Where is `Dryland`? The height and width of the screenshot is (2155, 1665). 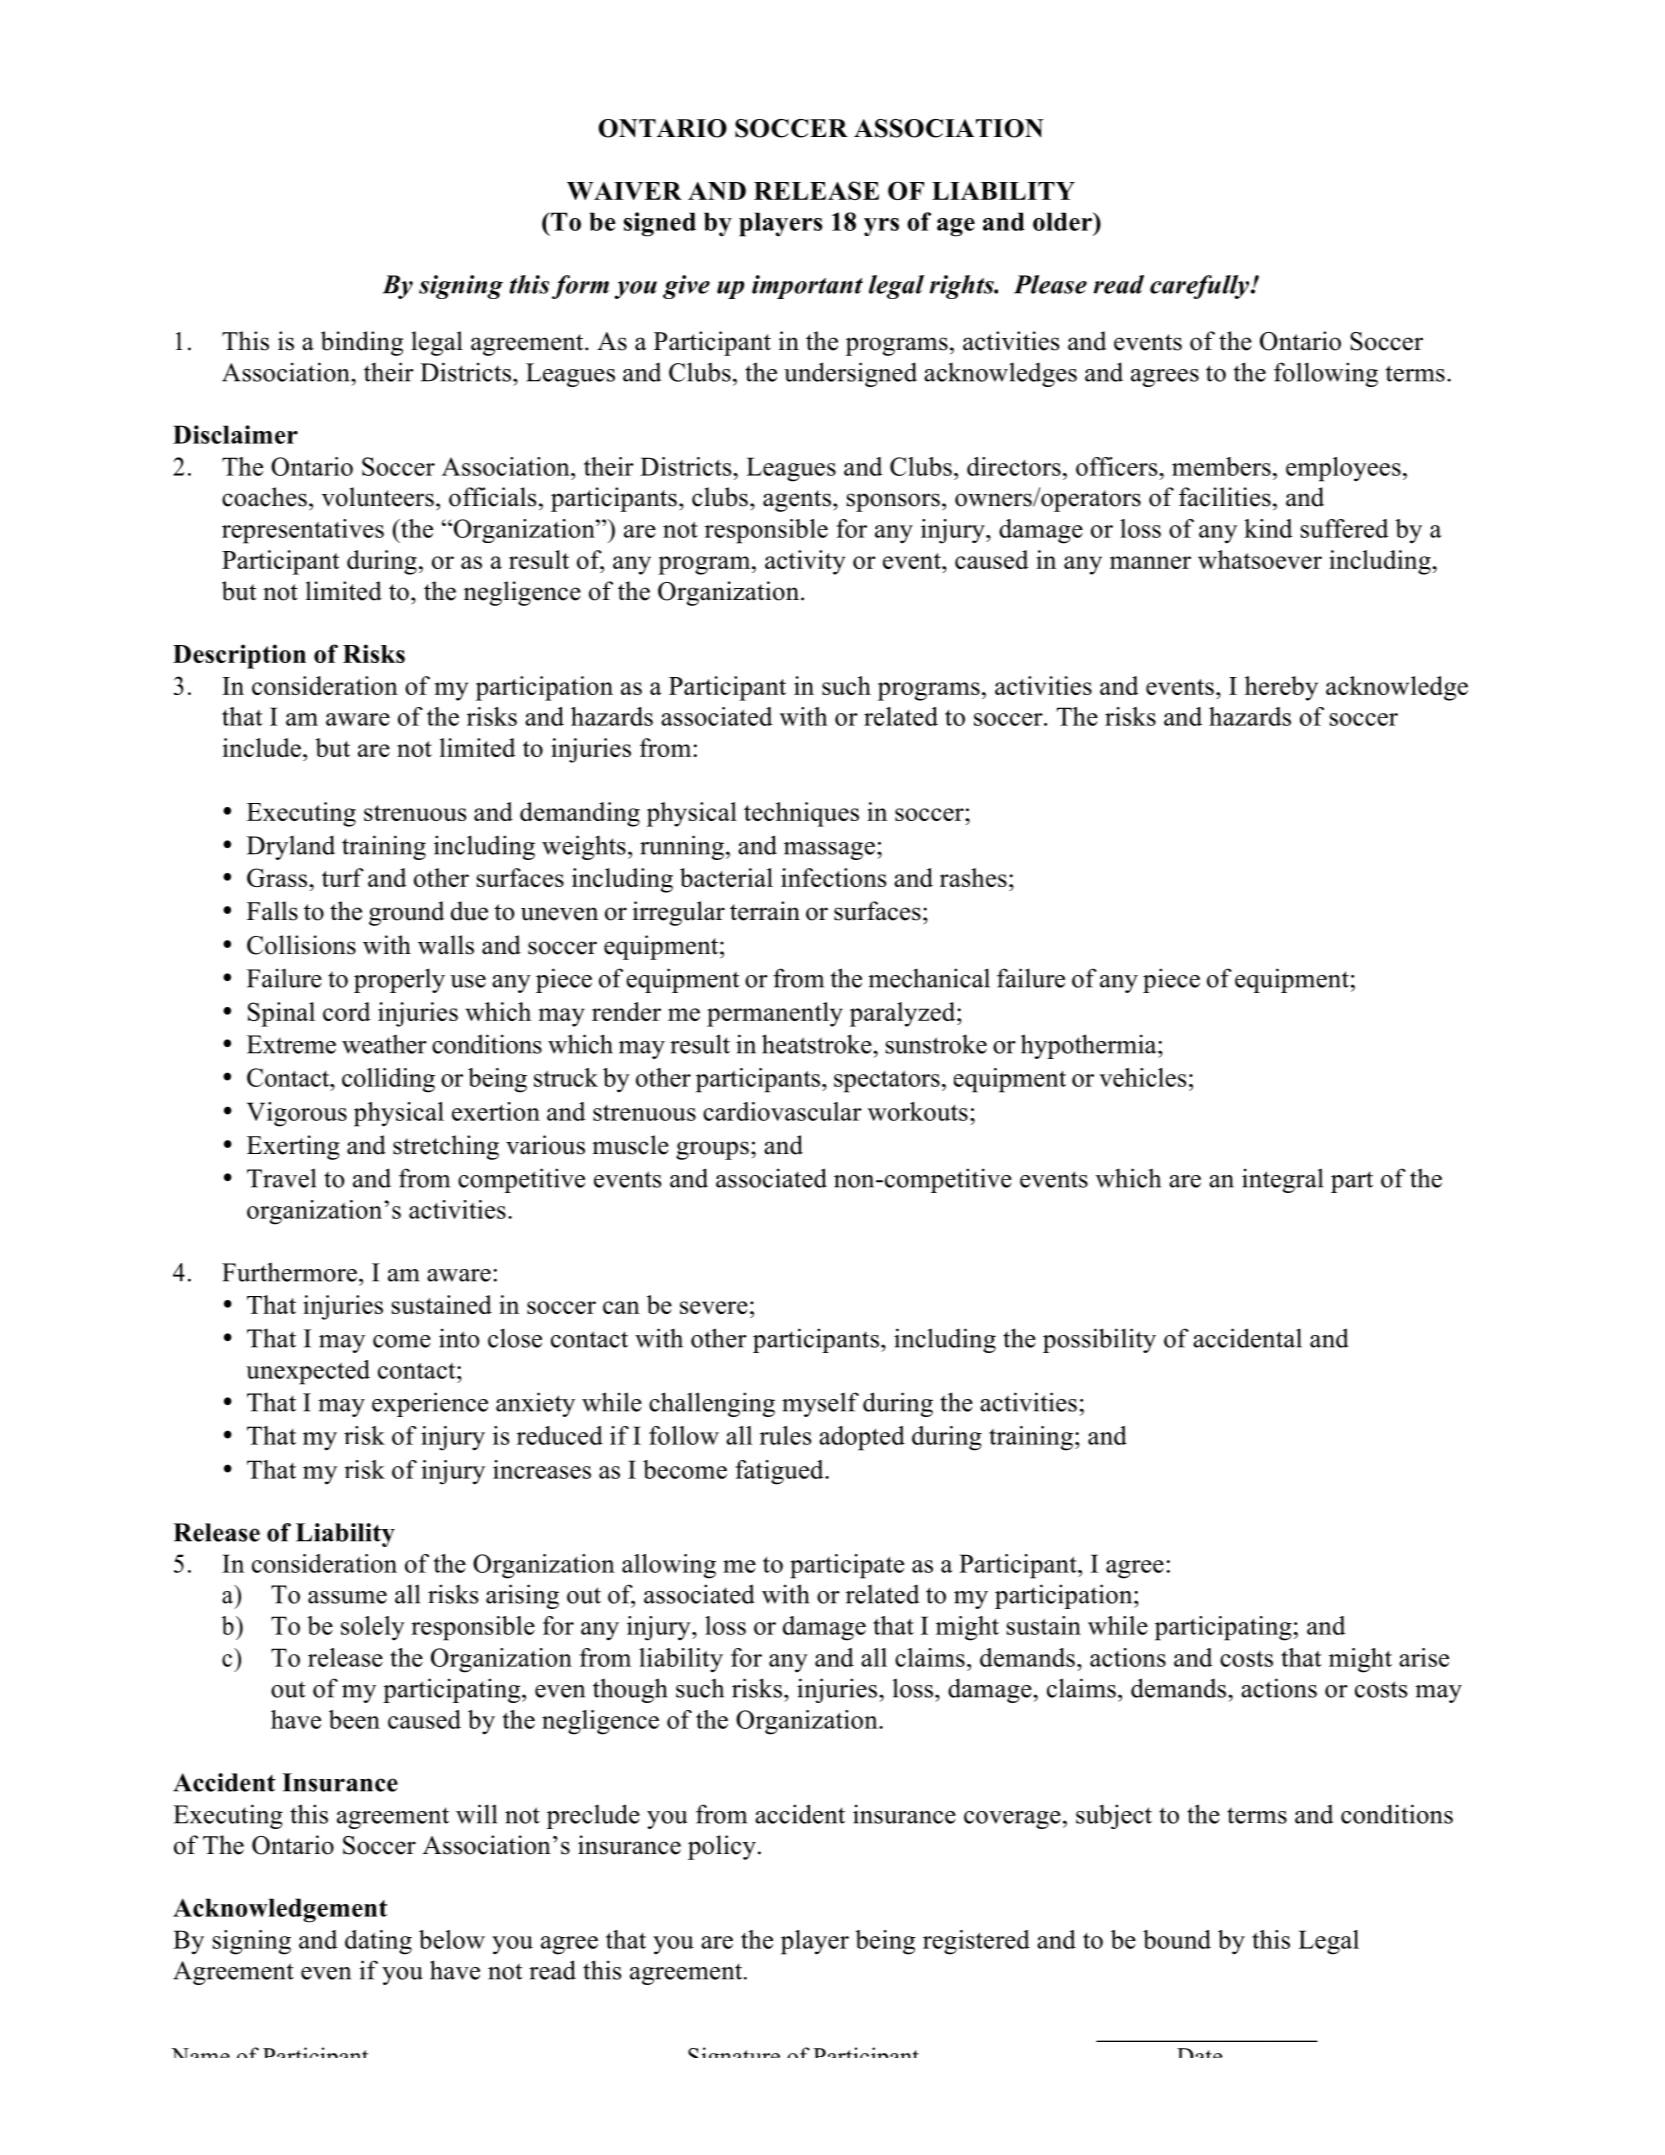 Dryland is located at coordinates (291, 847).
